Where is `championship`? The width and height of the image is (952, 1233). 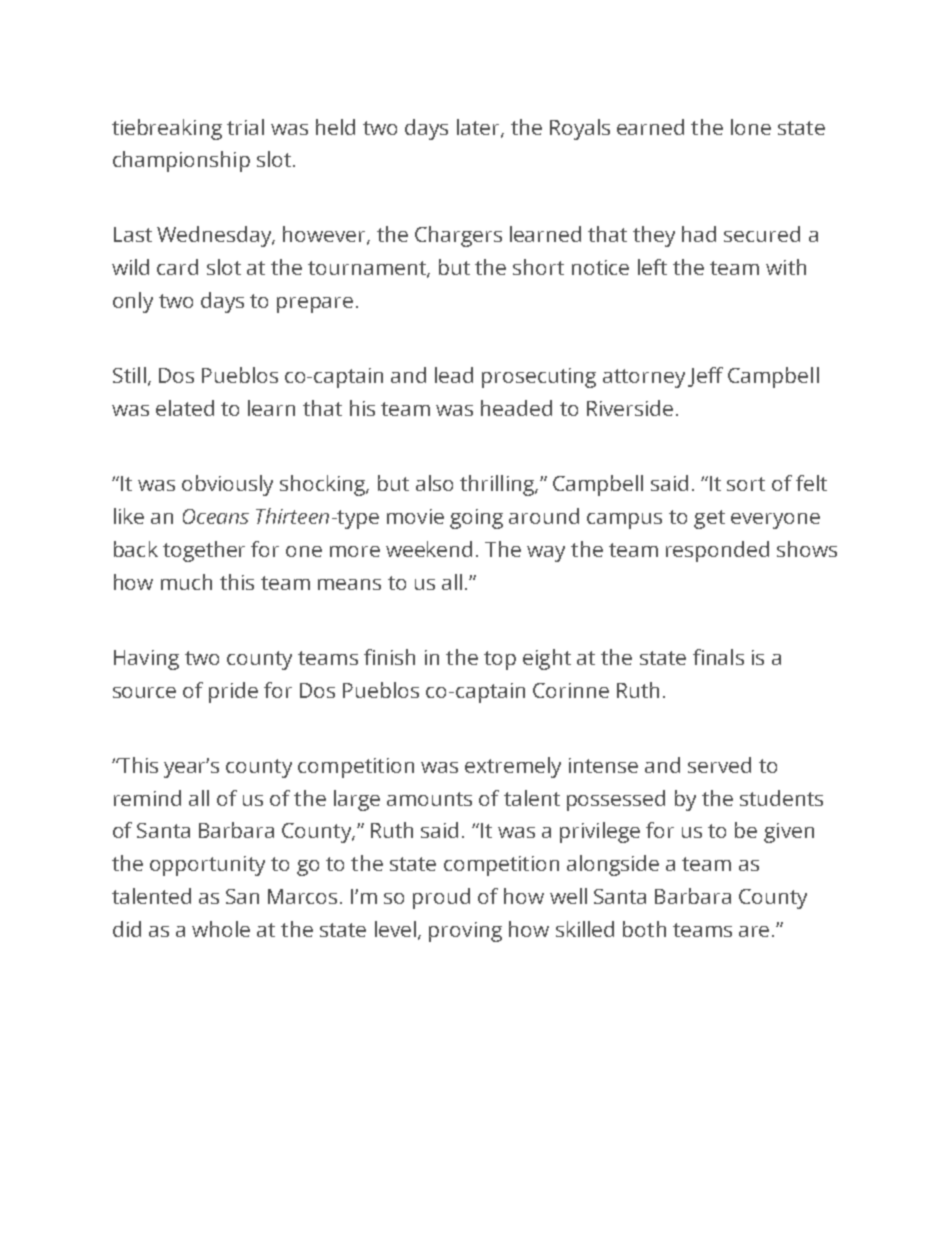 championship is located at coordinates (181, 161).
